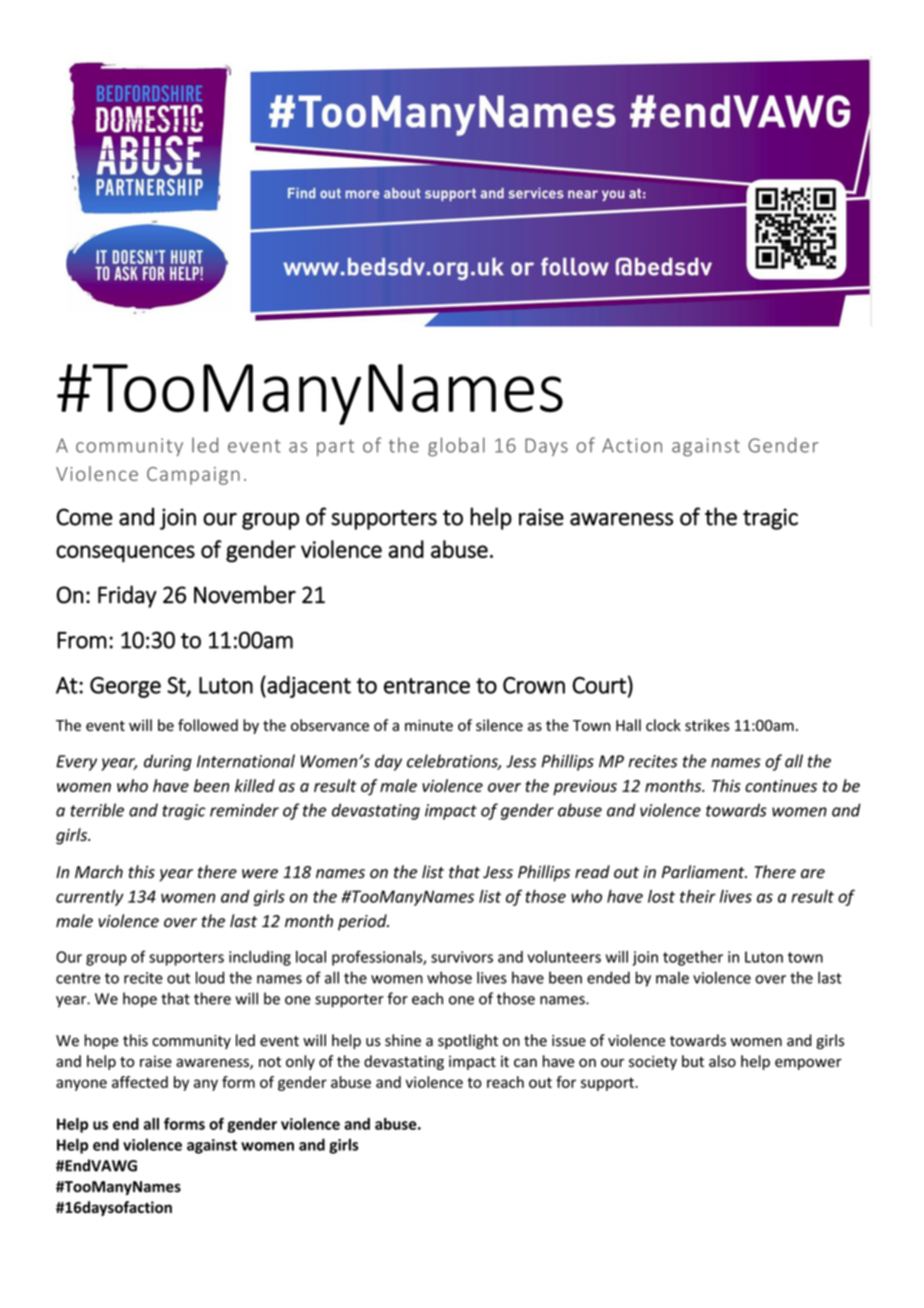  I want to click on Campaign, so click(193, 476).
